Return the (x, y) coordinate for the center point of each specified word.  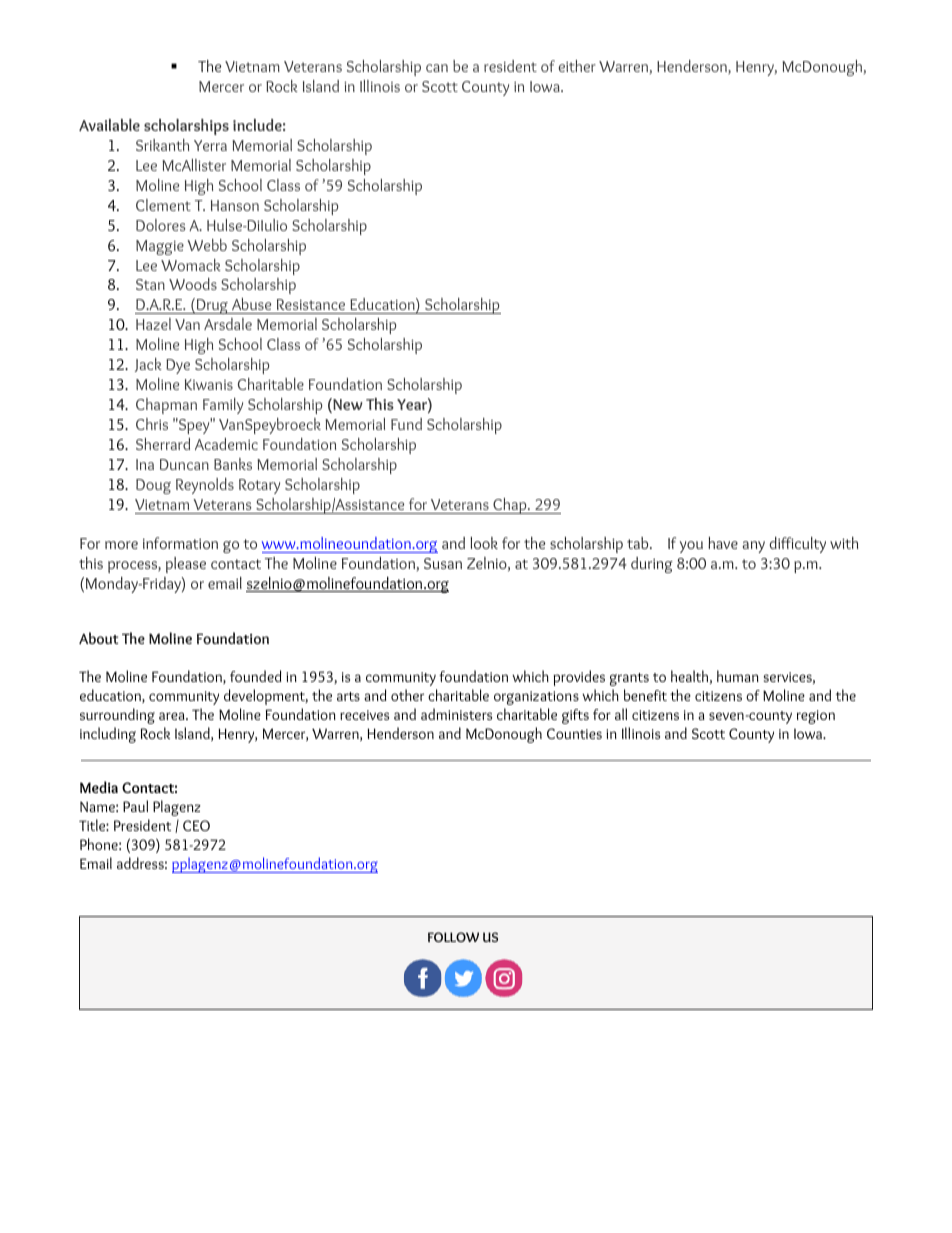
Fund (406, 424)
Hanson (235, 205)
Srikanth (162, 145)
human (738, 676)
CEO (196, 825)
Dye (178, 366)
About (98, 638)
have (723, 543)
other (407, 695)
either (577, 66)
